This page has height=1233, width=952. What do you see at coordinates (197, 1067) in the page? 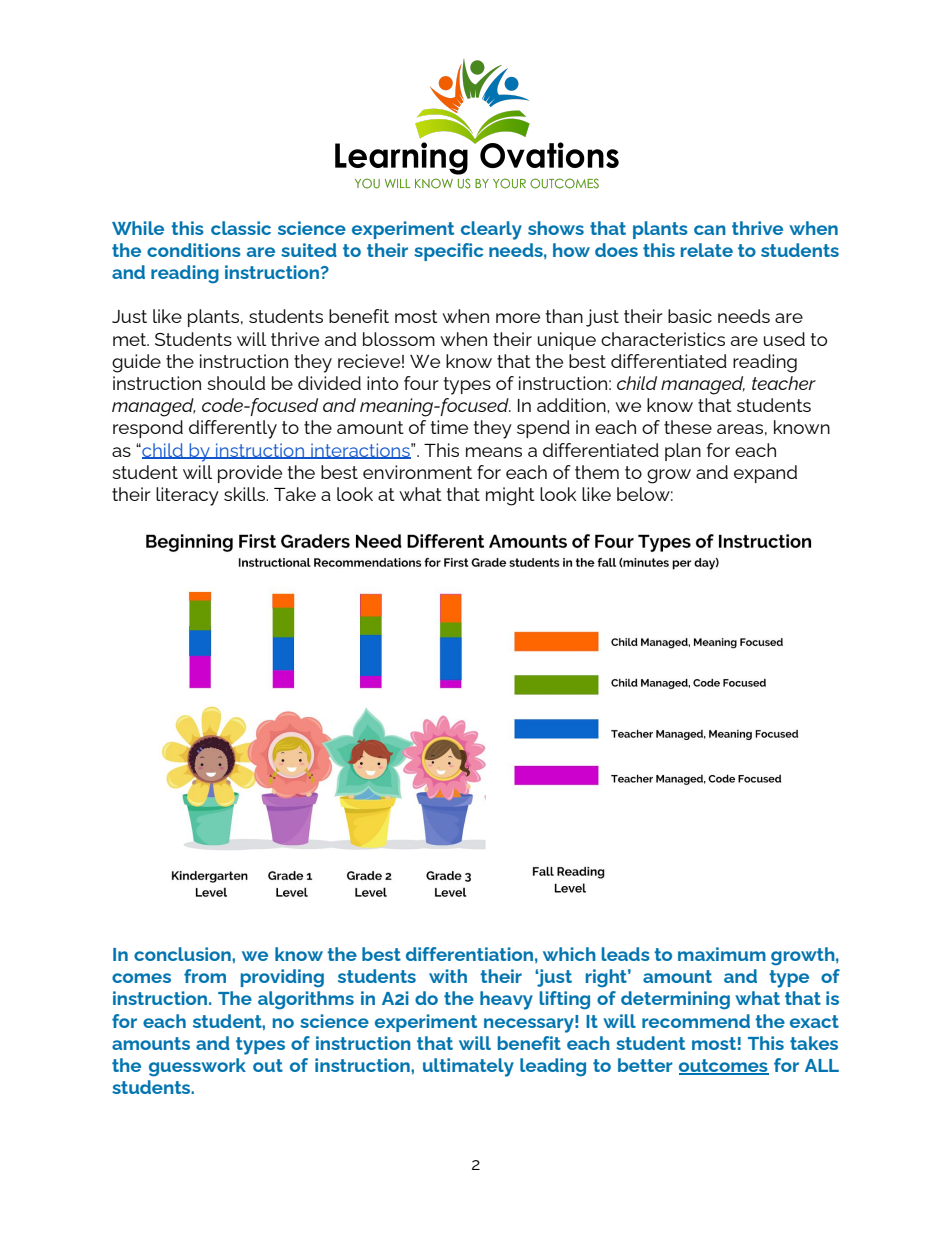
I see `guesswork` at bounding box center [197, 1067].
